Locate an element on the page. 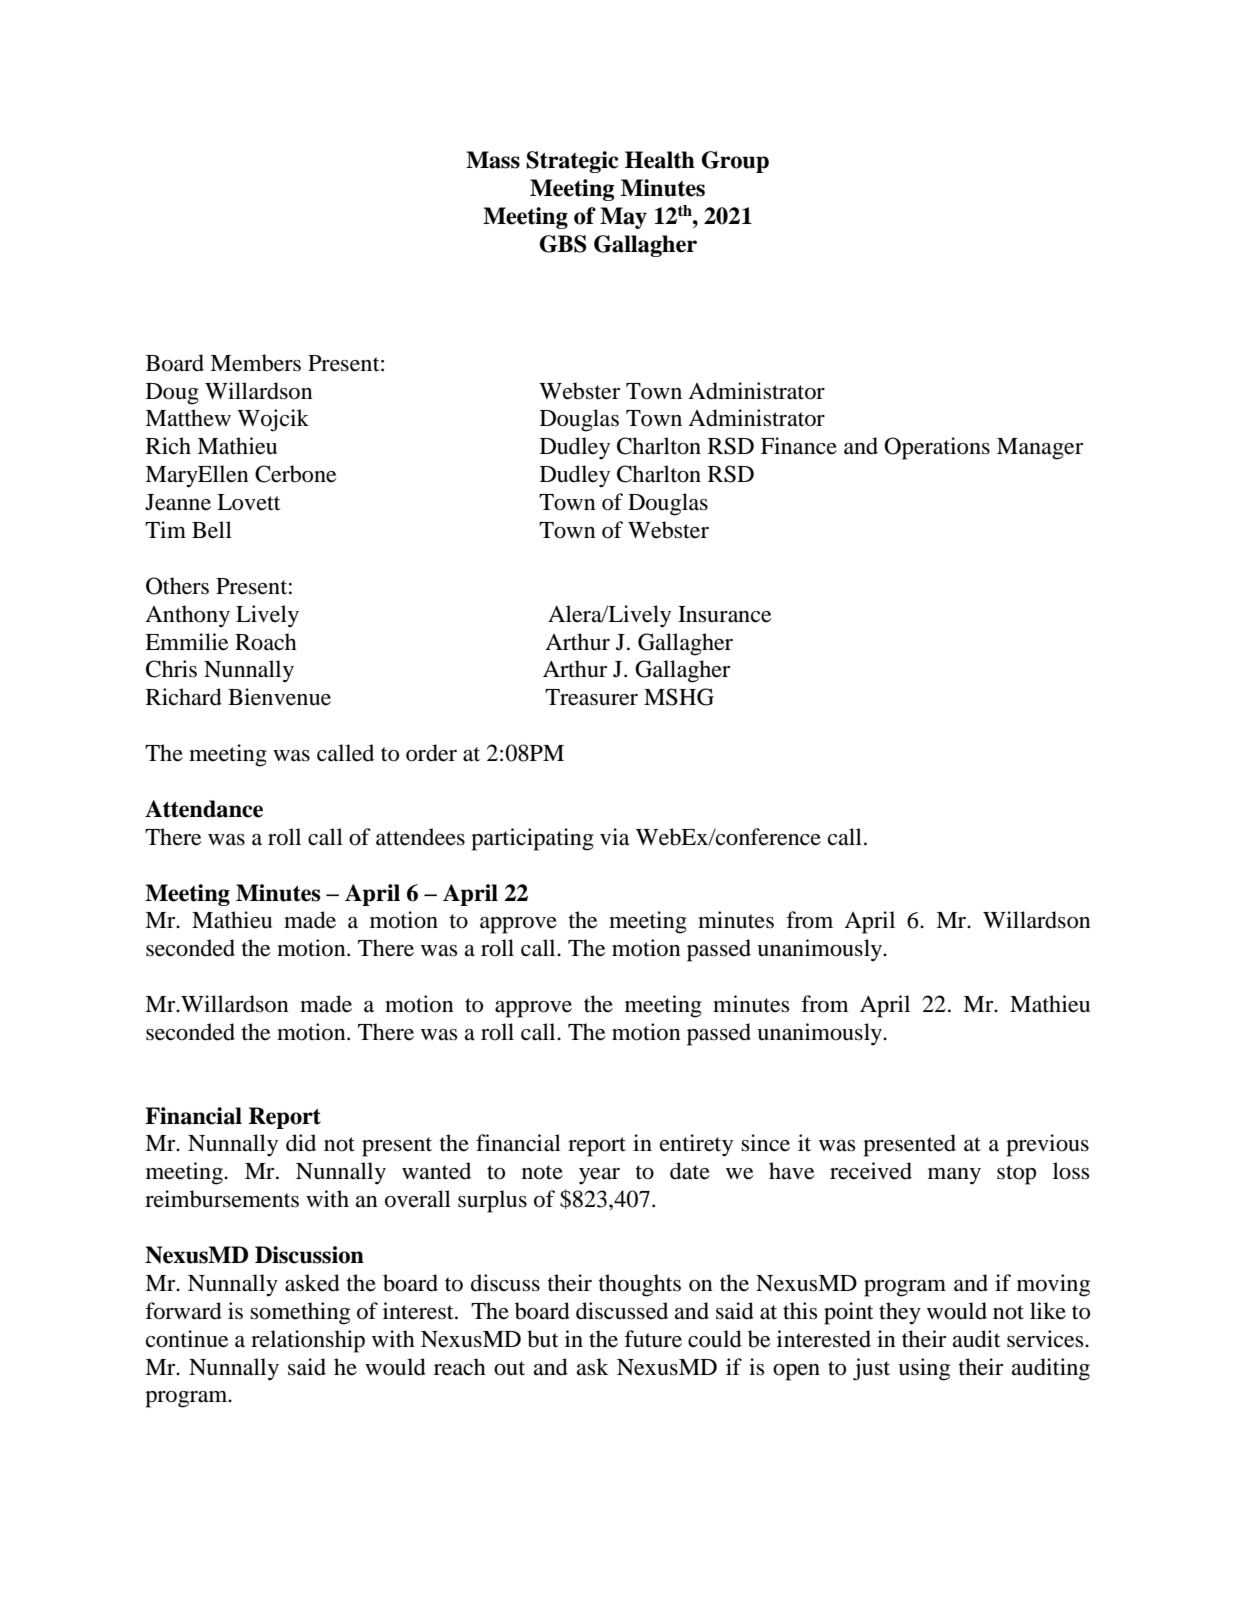 The width and height of the document is (1236, 1600). relationship is located at coordinates (308, 1341).
